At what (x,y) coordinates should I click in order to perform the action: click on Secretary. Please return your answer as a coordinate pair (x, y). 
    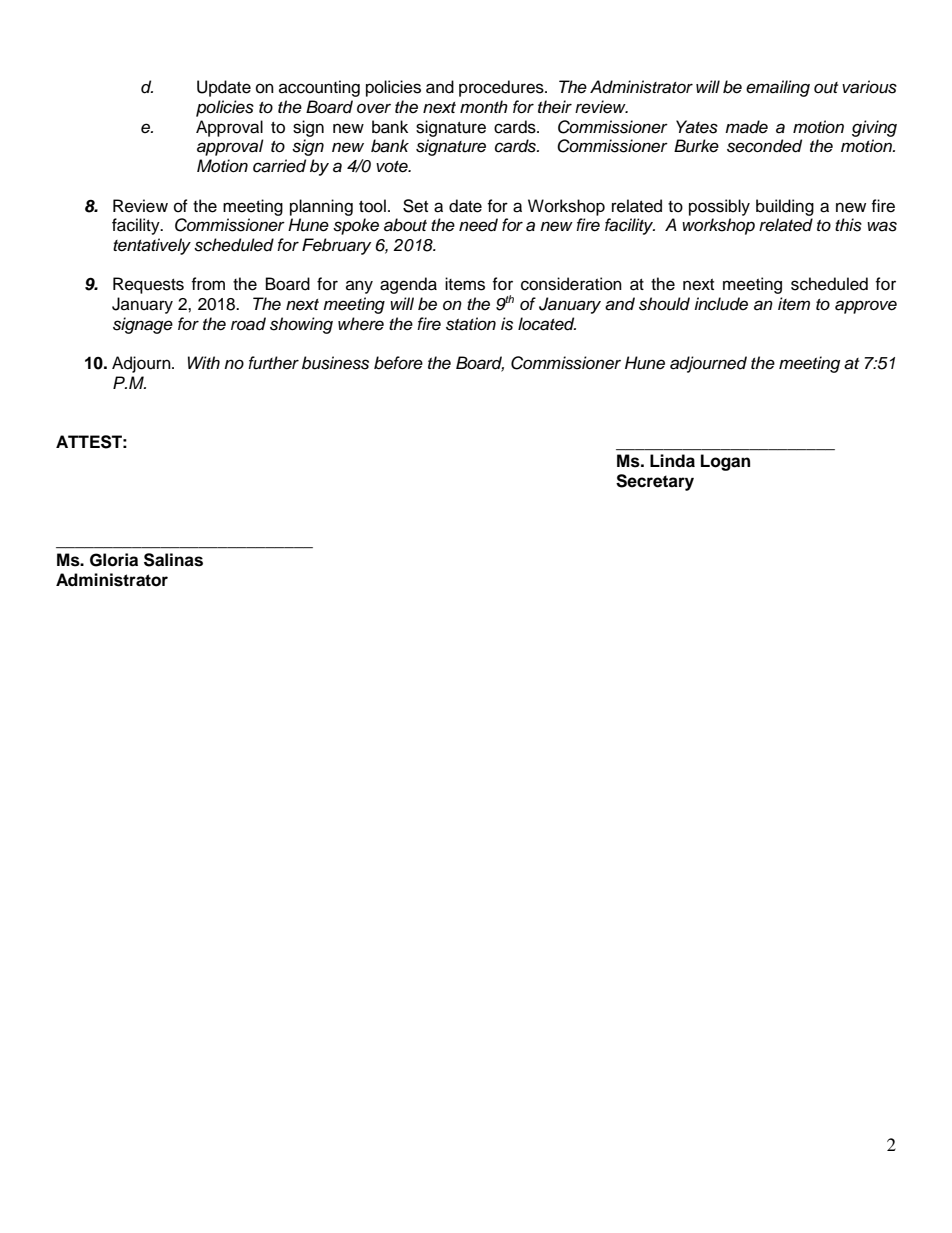
    Looking at the image, I should click on (655, 482).
